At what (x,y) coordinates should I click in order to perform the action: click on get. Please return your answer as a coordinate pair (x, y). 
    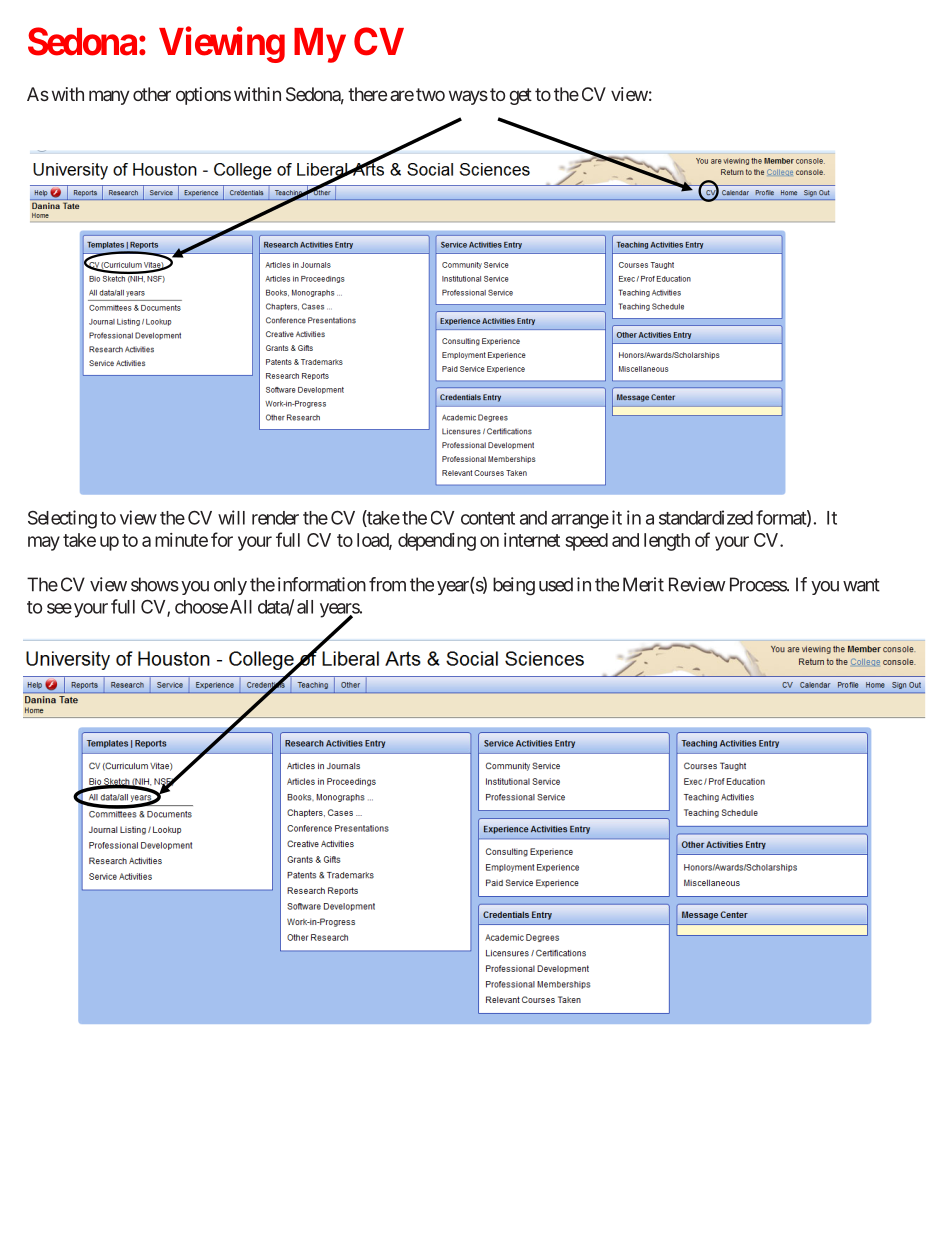
    Looking at the image, I should click on (520, 96).
